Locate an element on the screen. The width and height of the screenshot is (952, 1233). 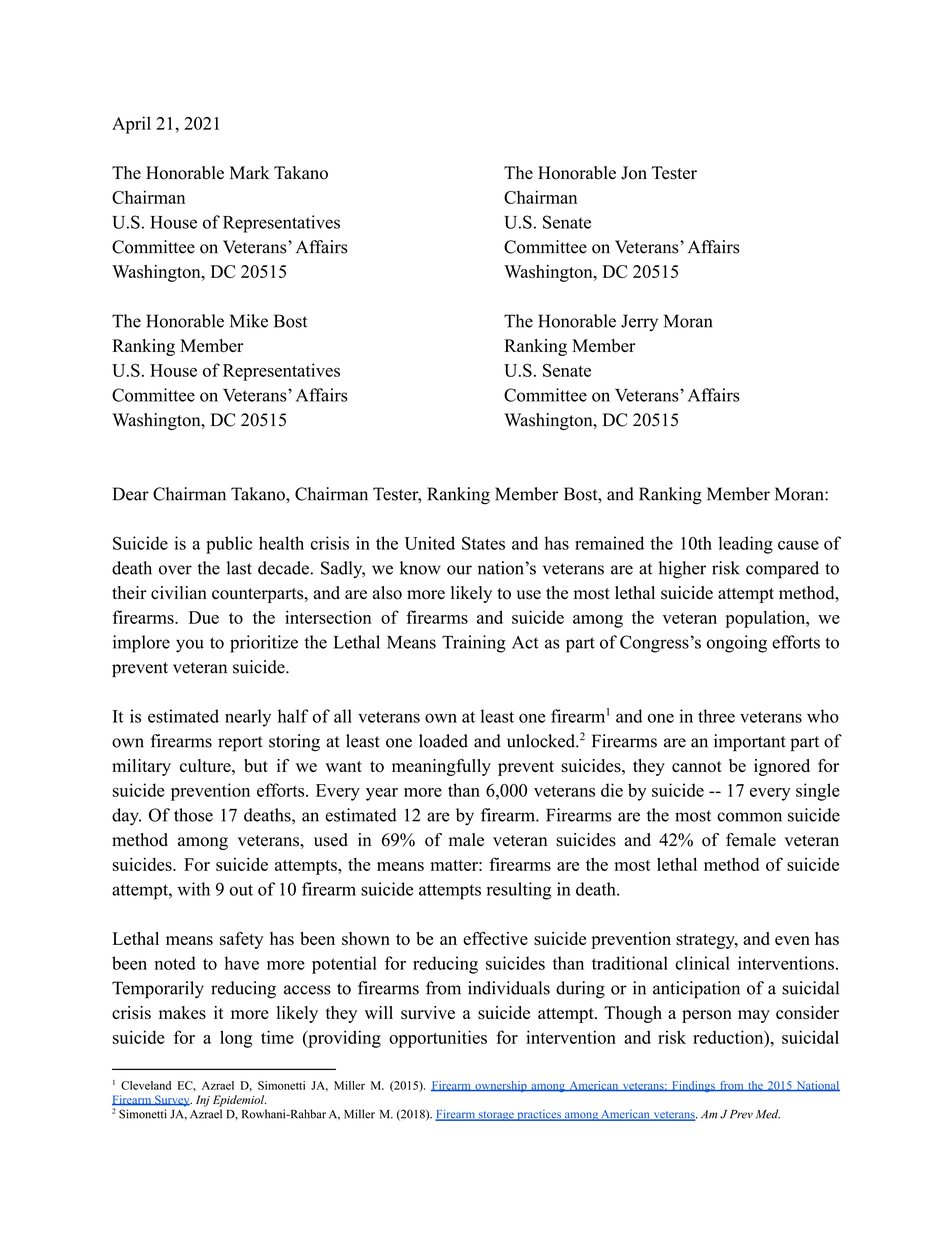
Jerry is located at coordinates (639, 322).
